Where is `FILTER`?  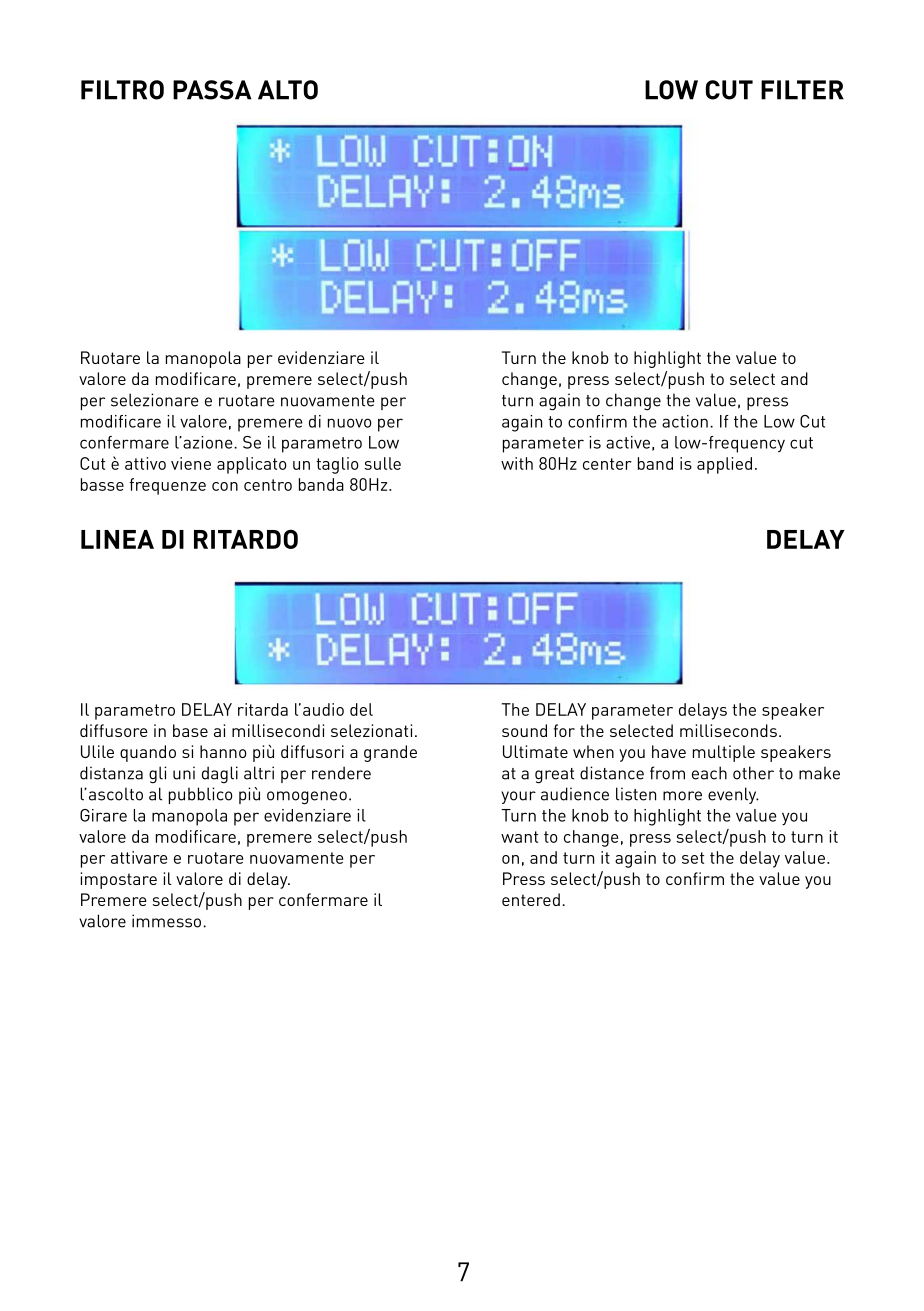
FILTER is located at coordinates (802, 90).
